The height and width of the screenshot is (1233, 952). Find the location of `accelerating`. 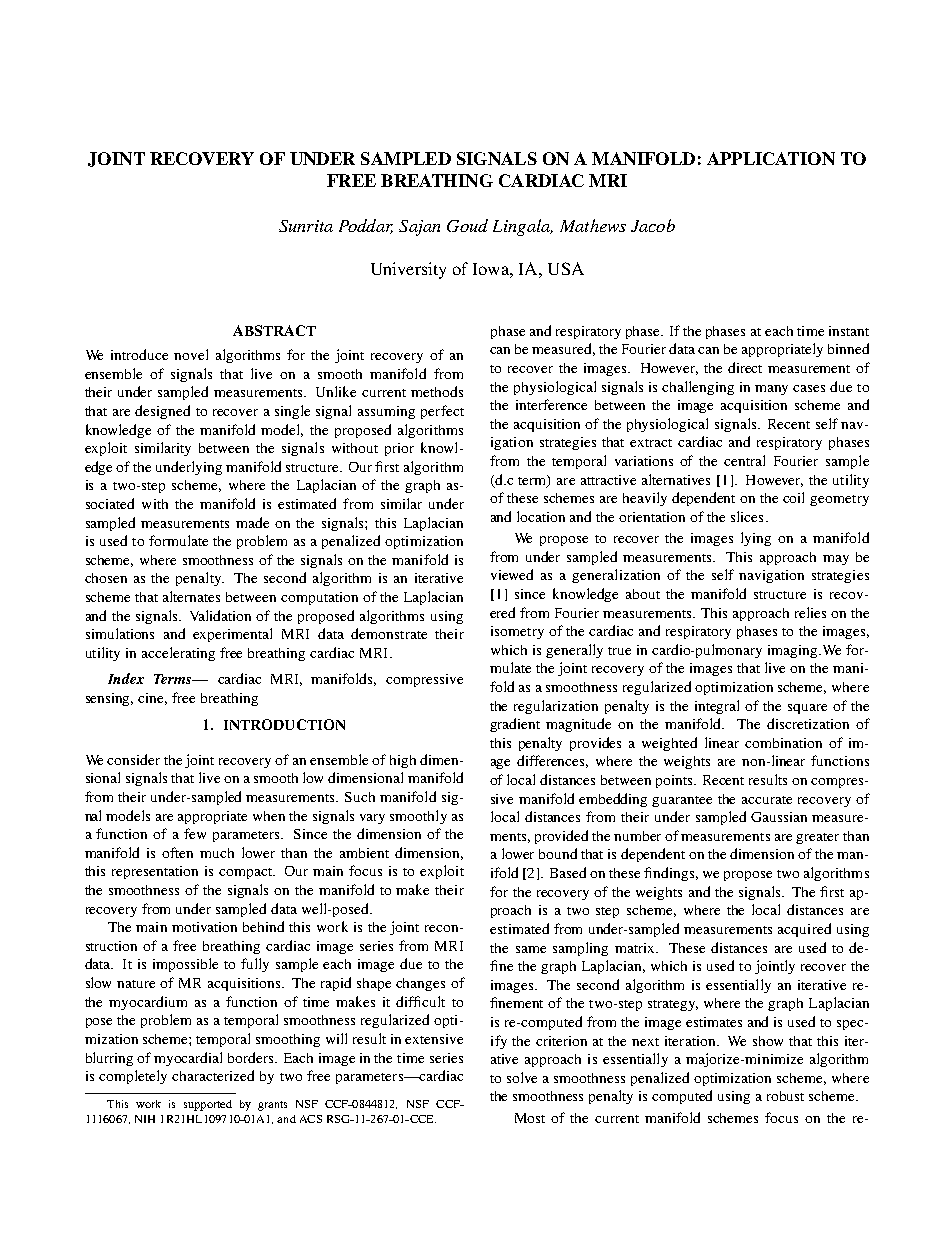

accelerating is located at coordinates (178, 654).
